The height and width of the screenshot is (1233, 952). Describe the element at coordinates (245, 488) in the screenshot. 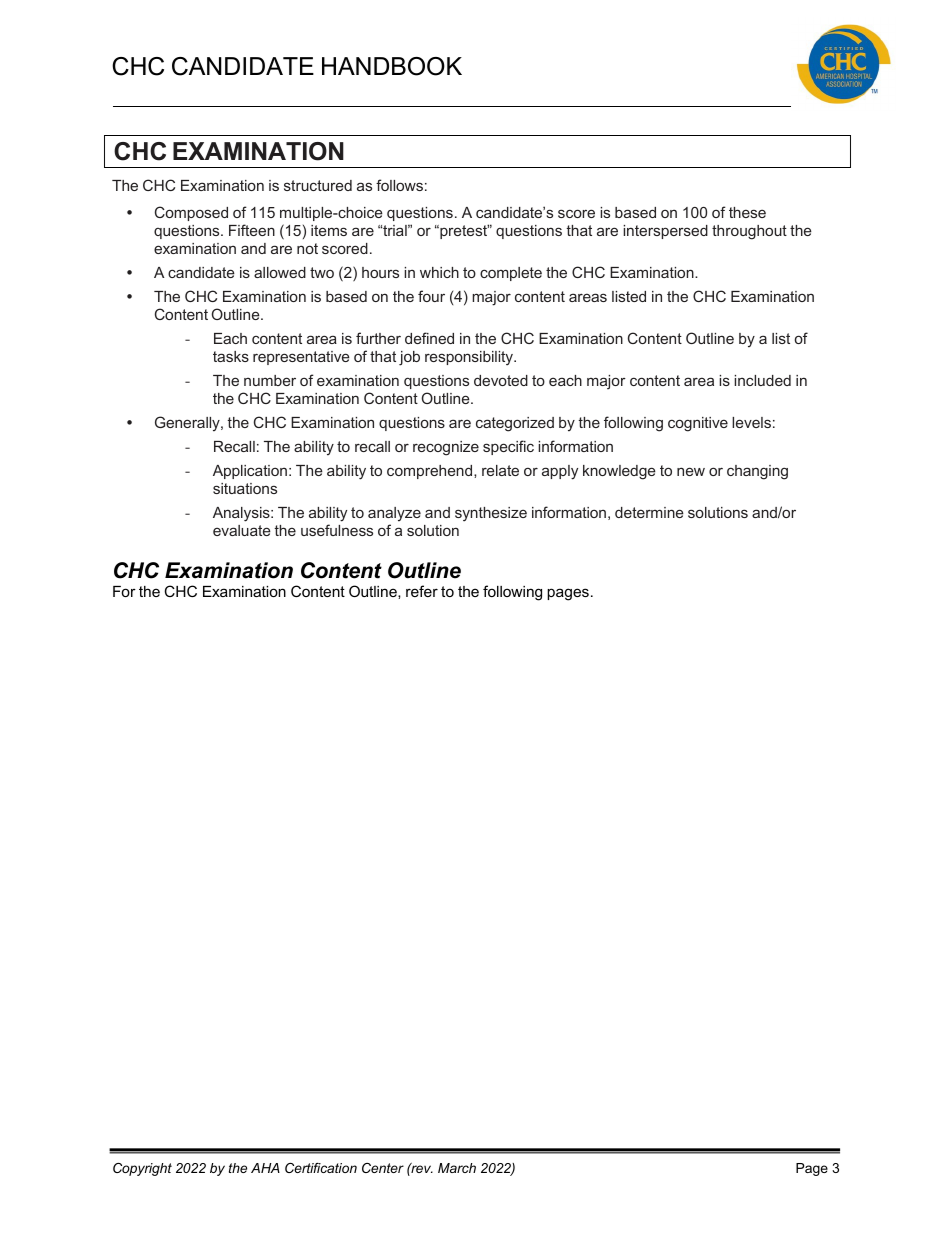

I see `situations` at that location.
